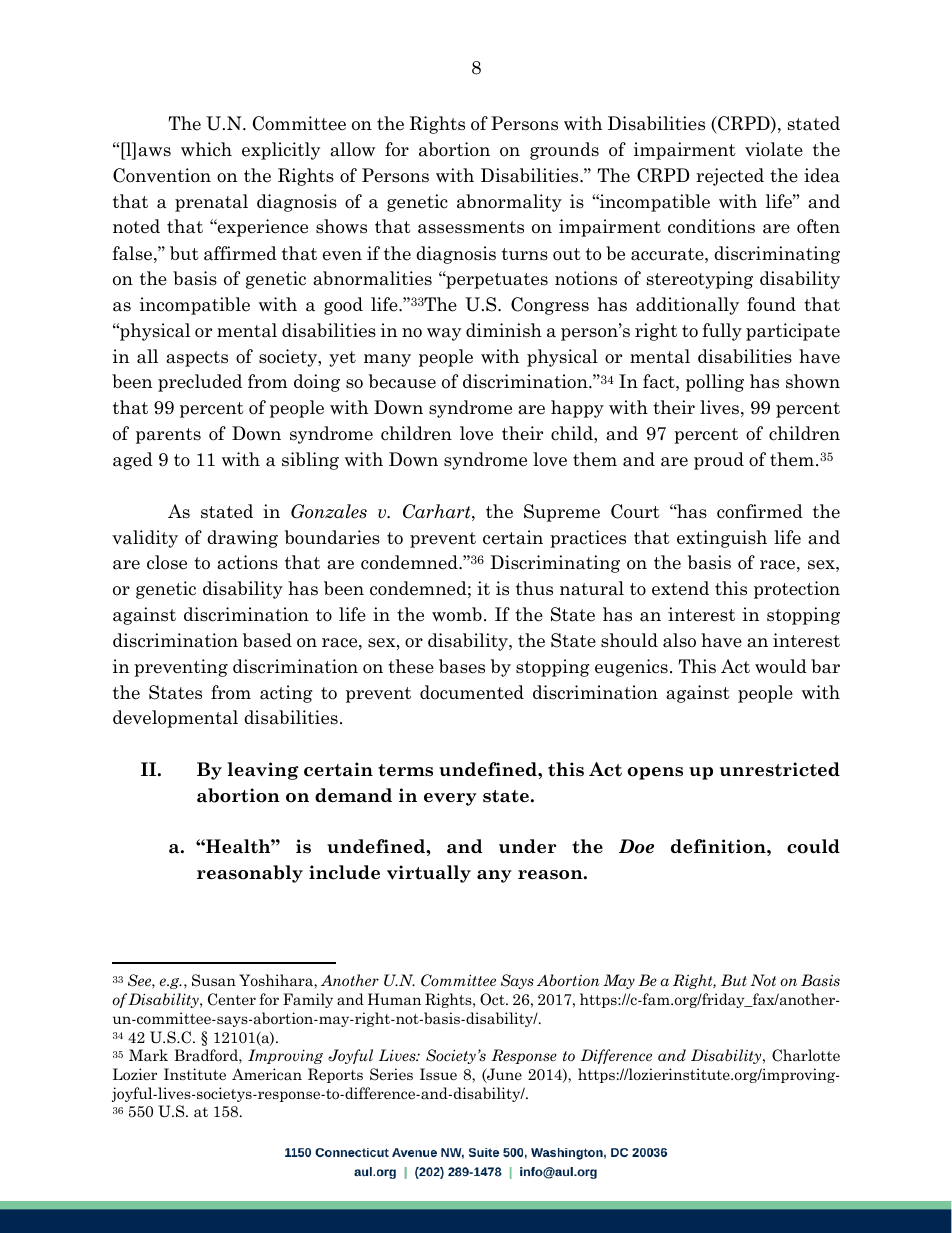 The height and width of the screenshot is (1233, 952). Describe the element at coordinates (267, 1074) in the screenshot. I see `American` at that location.
